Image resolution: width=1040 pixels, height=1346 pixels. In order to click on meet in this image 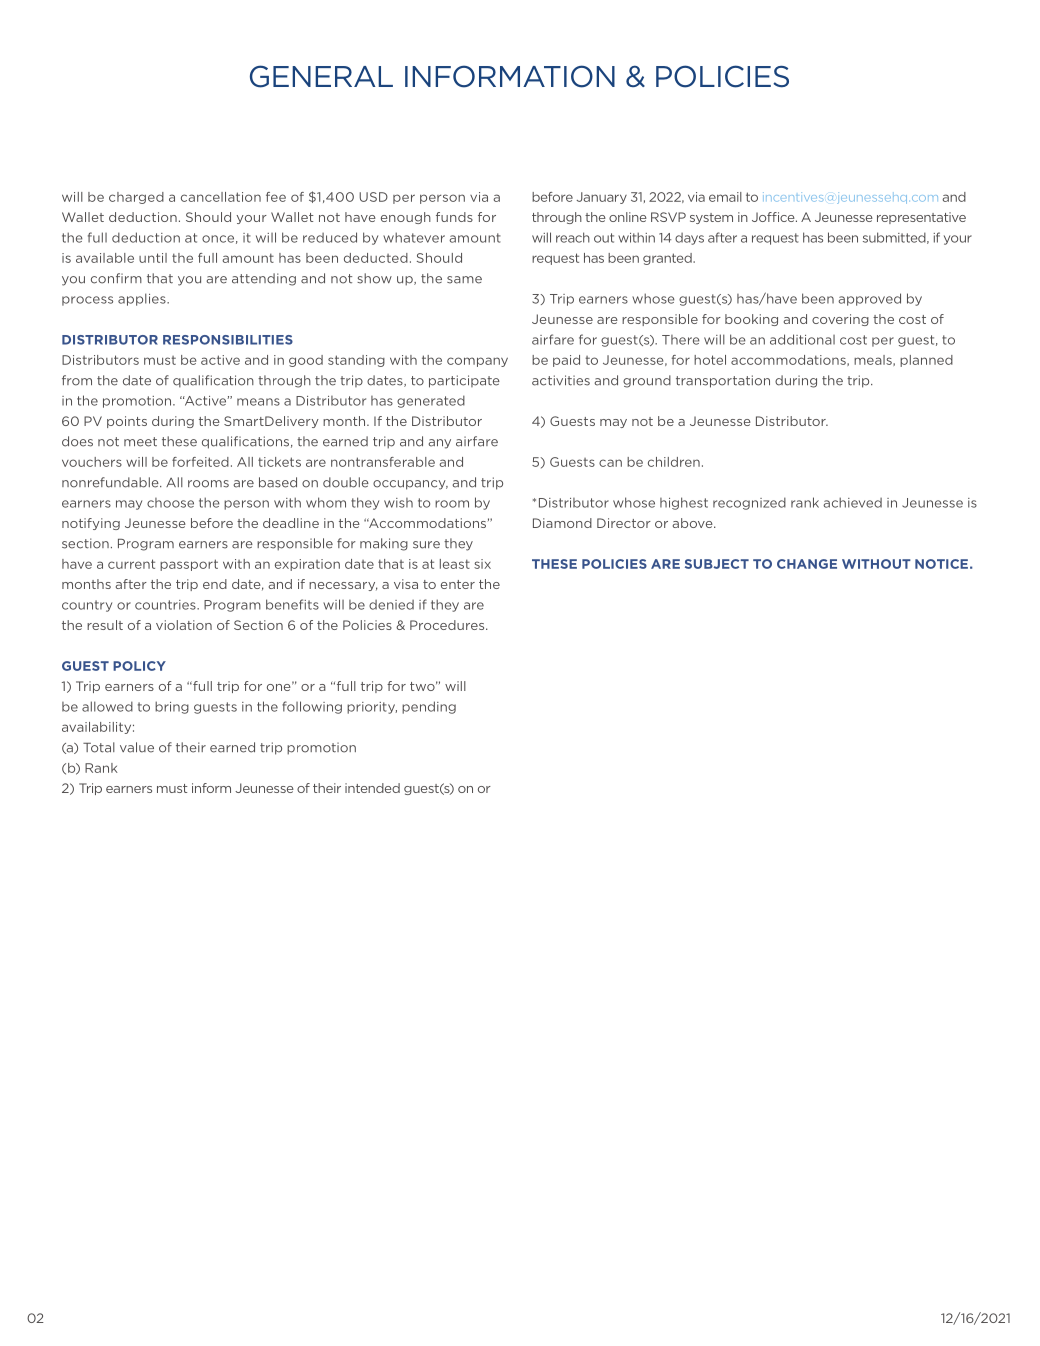, I will do `click(140, 442)`.
